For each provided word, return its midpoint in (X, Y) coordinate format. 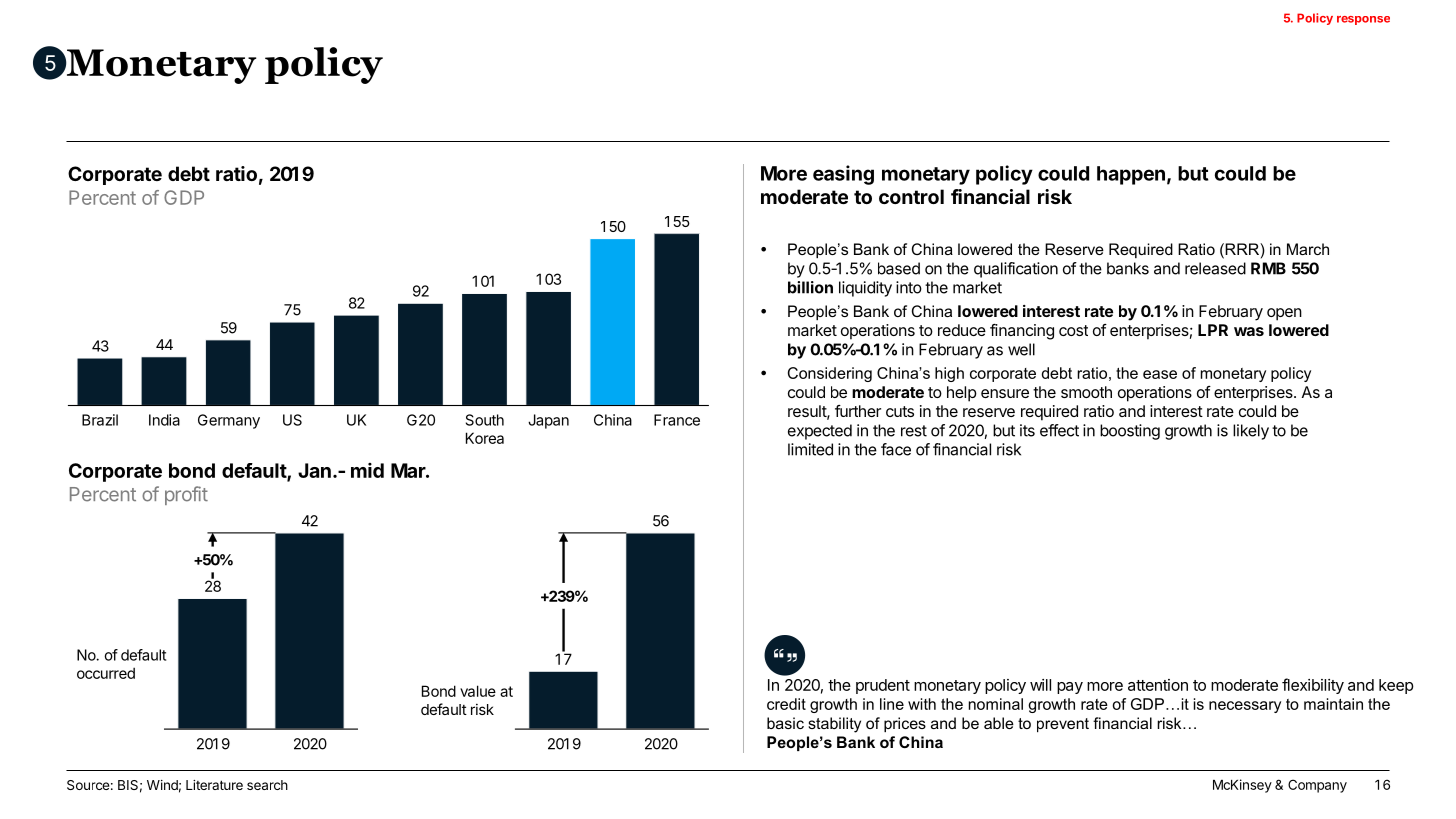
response (1363, 20)
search (267, 785)
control (911, 196)
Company (1317, 786)
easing (843, 175)
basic (785, 723)
